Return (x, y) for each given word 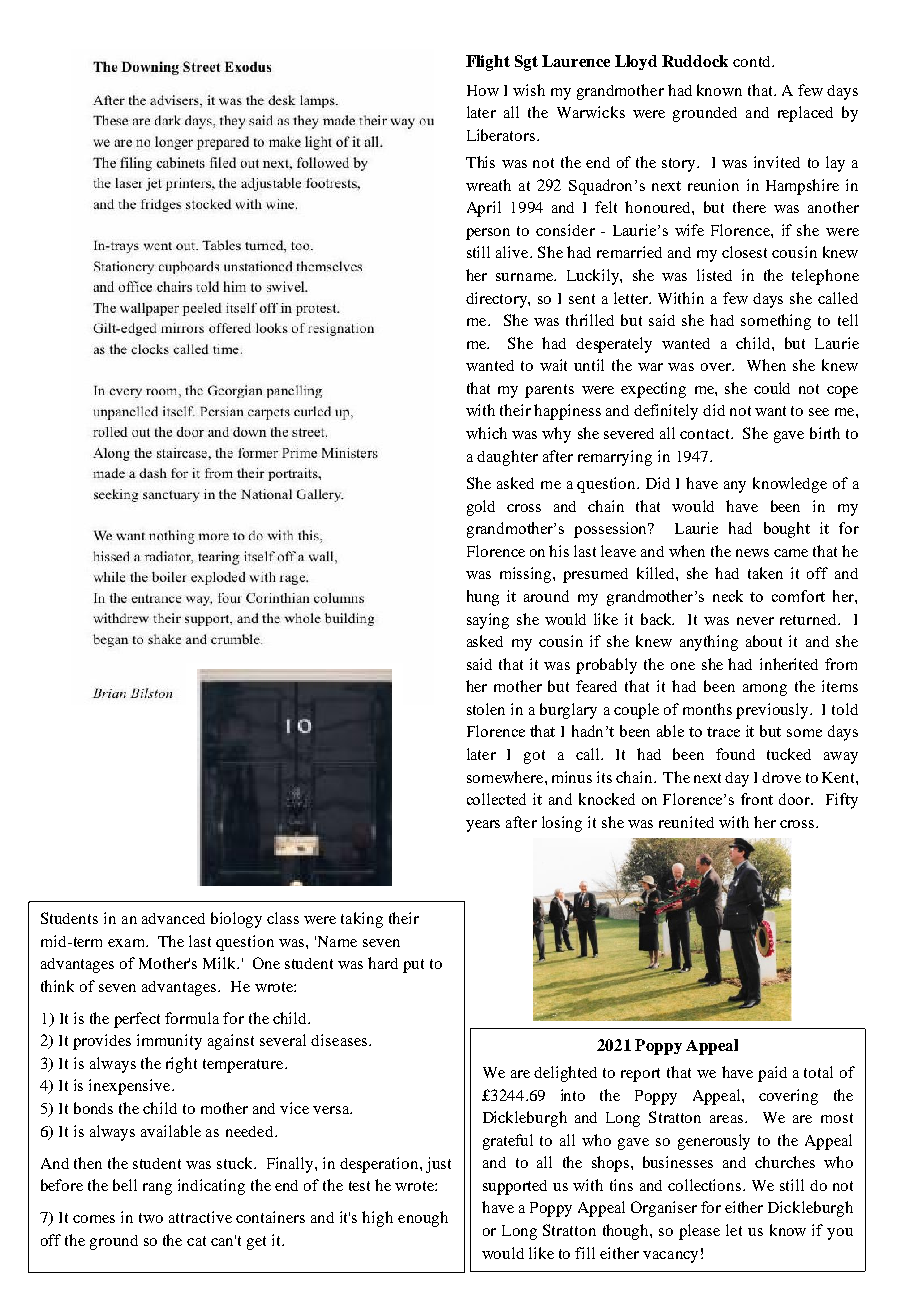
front (757, 799)
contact (706, 434)
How (483, 90)
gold (481, 508)
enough (423, 1219)
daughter (507, 458)
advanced (173, 918)
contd (753, 61)
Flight (488, 63)
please (699, 1232)
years (483, 826)
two (151, 1218)
